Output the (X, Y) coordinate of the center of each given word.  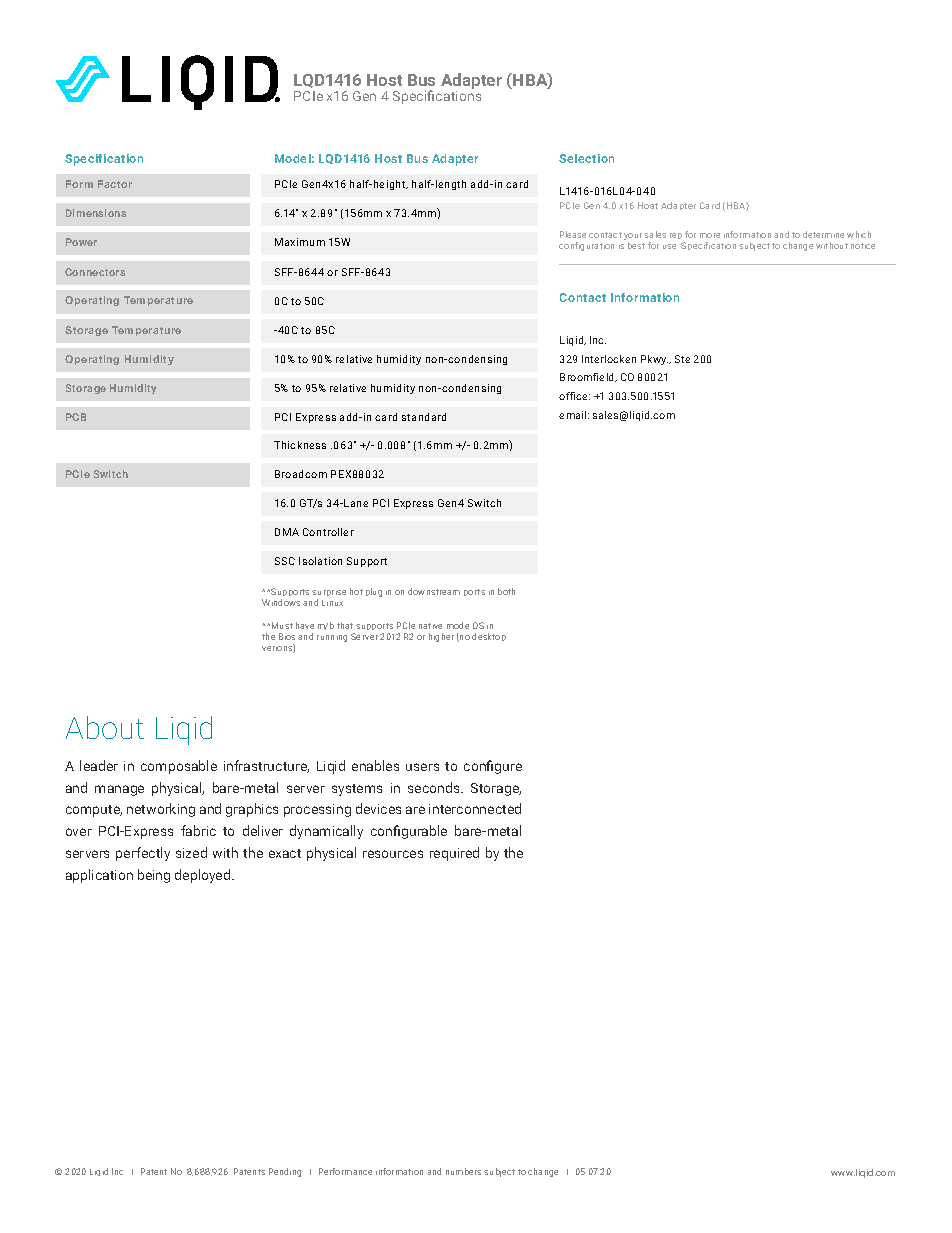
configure (493, 767)
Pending (285, 1172)
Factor (115, 184)
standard (424, 417)
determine (823, 234)
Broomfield (588, 377)
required (454, 854)
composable (179, 767)
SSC (285, 561)
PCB (76, 417)
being (154, 876)
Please (573, 234)
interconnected (475, 808)
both (506, 591)
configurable (409, 832)
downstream (434, 591)
